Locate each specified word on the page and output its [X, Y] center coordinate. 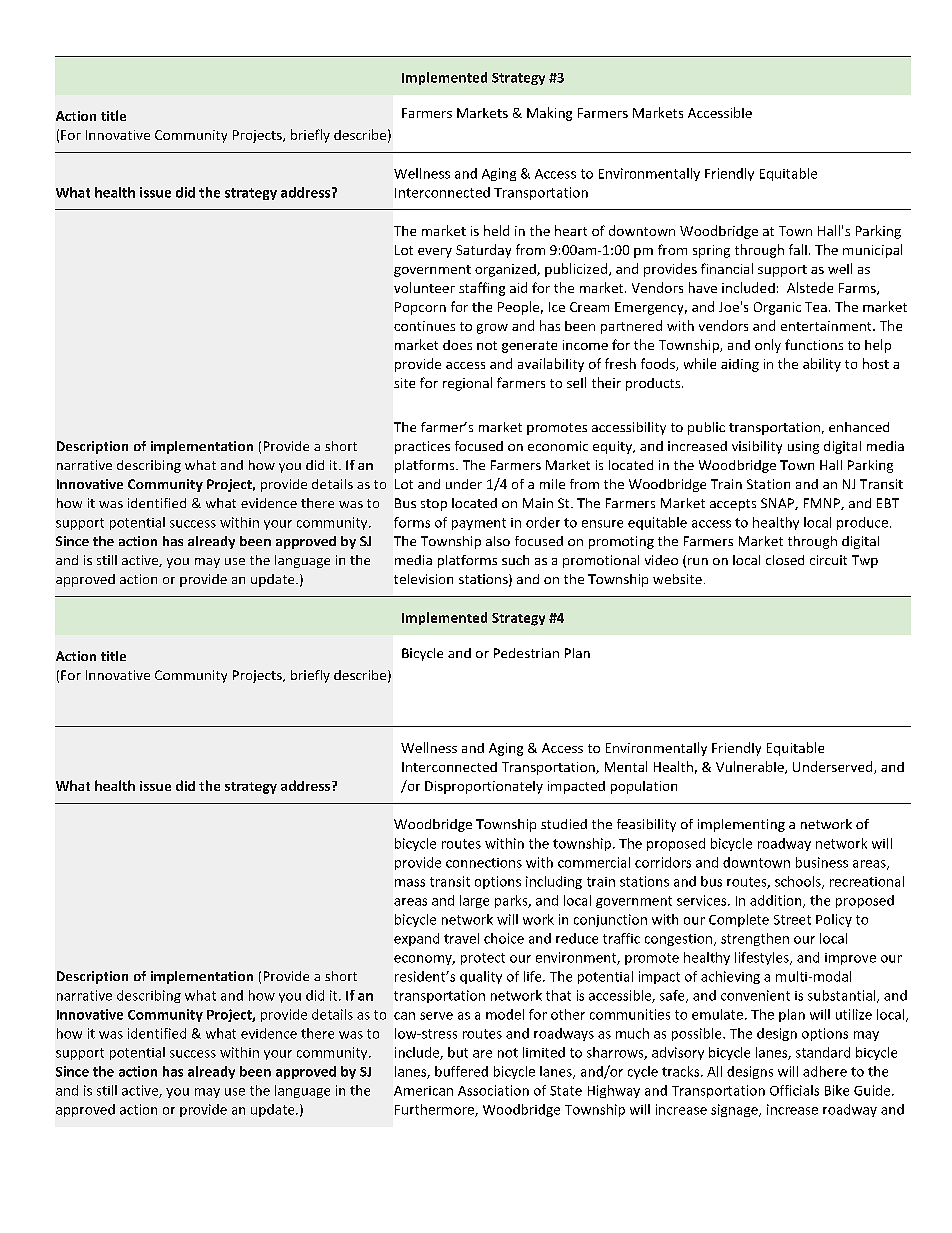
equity [613, 447]
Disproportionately [484, 787]
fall [798, 249]
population [644, 787]
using [803, 447]
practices [422, 447]
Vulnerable [751, 767]
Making [549, 114]
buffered [461, 1071]
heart [571, 230]
